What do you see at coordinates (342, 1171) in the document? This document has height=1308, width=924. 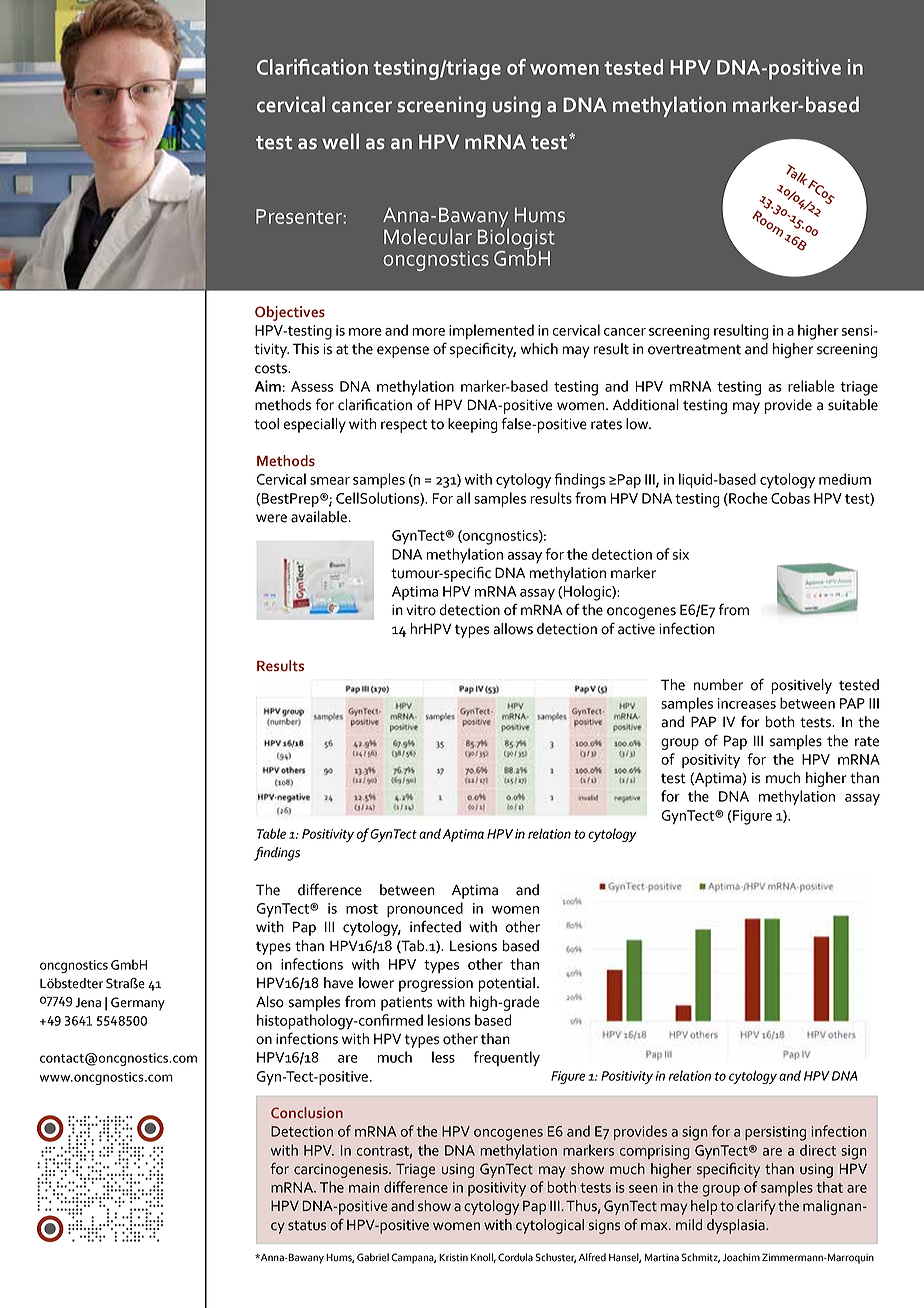 I see `carcinogenesis` at bounding box center [342, 1171].
